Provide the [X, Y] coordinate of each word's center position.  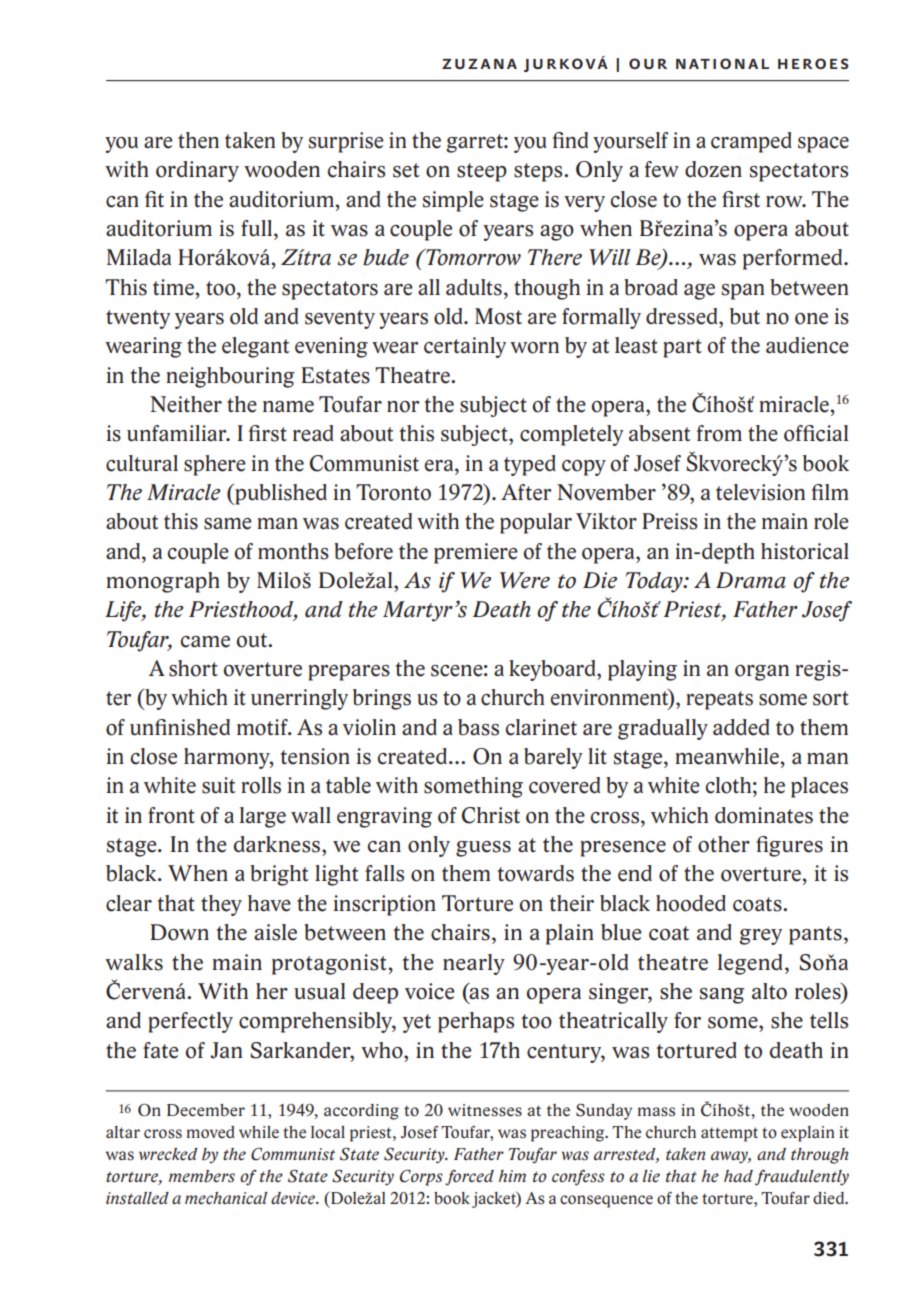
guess [483, 849]
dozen [713, 169]
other [724, 844]
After [526, 492]
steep [482, 172]
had [738, 1176]
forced [469, 1178]
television [760, 492]
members [202, 1176]
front [171, 815]
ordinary [197, 171]
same [228, 524]
